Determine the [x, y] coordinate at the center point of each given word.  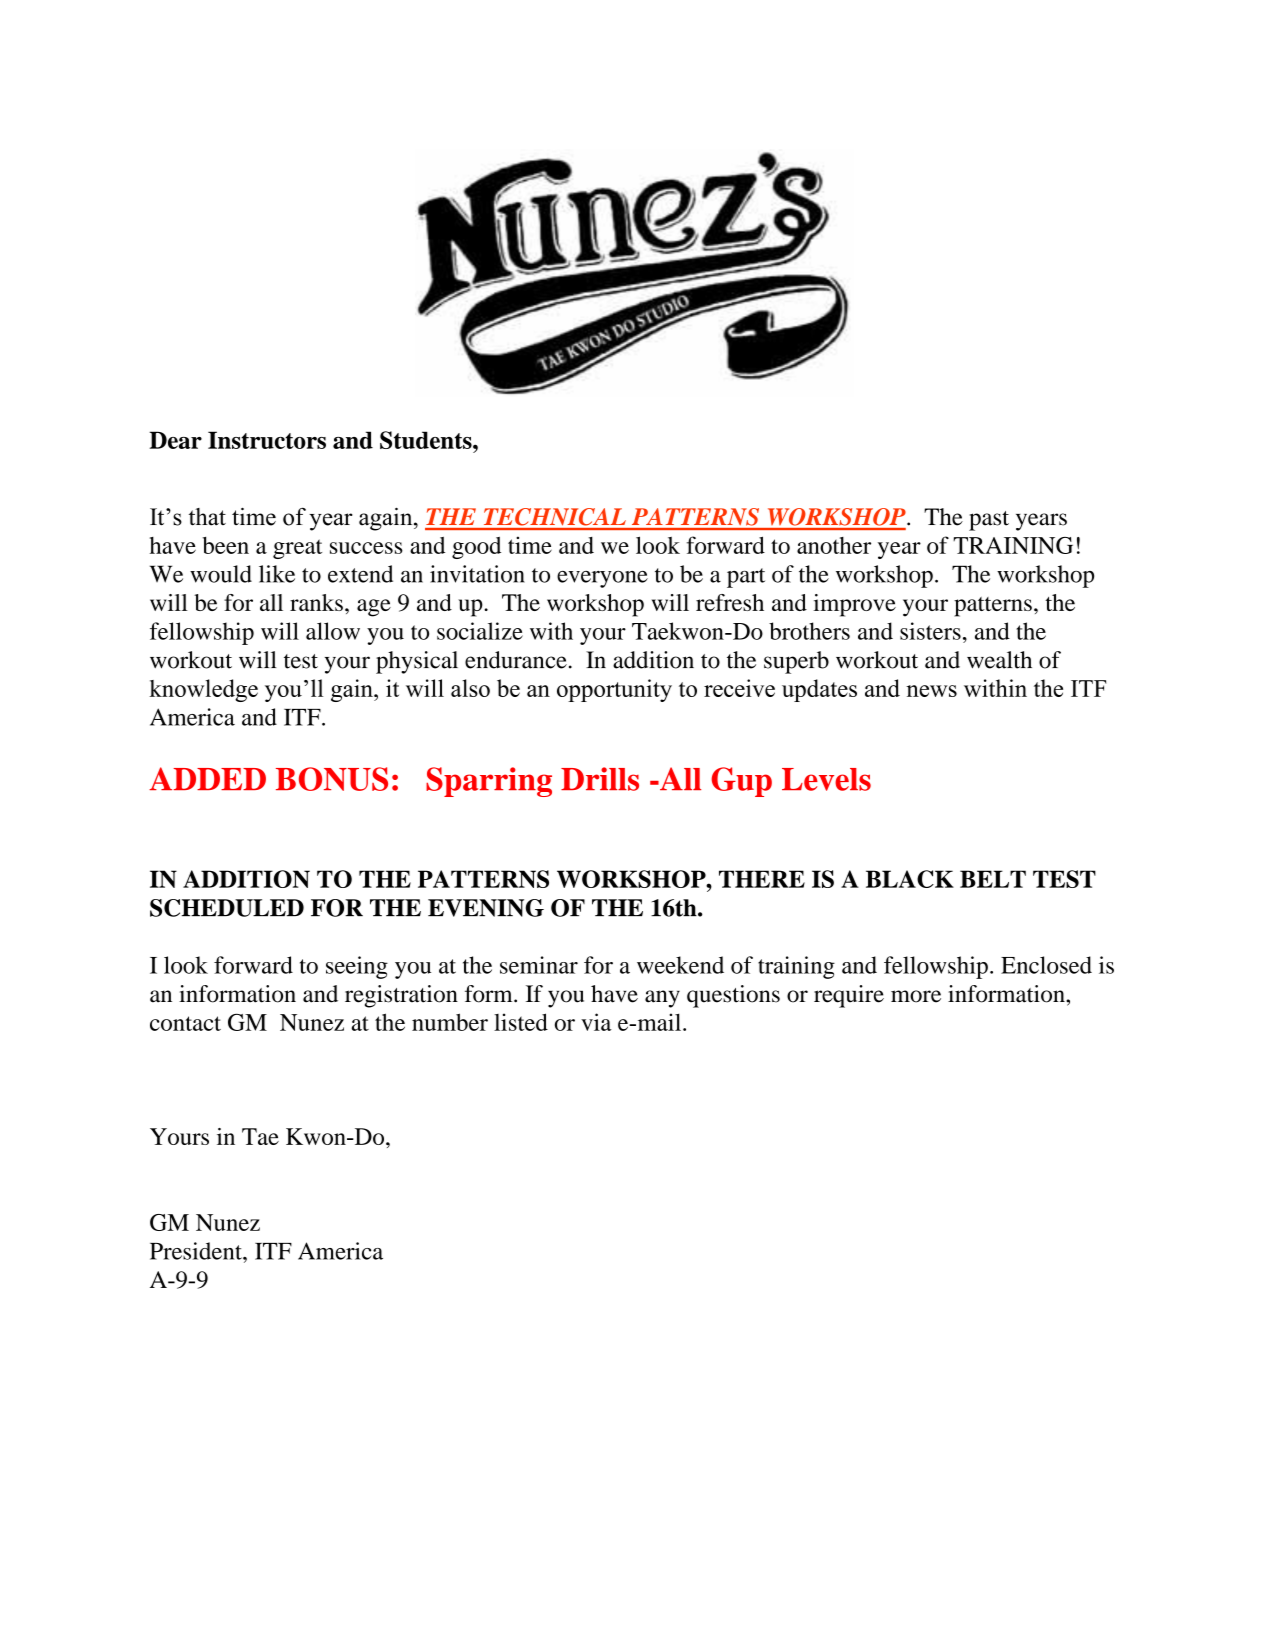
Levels [826, 779]
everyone [602, 579]
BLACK [910, 879]
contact [185, 1023]
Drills [600, 779]
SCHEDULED [227, 908]
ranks [316, 602]
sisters [930, 631]
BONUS [332, 779]
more [916, 996]
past [989, 521]
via [596, 1022]
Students [427, 440]
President [197, 1251]
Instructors [267, 440]
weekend [680, 965]
